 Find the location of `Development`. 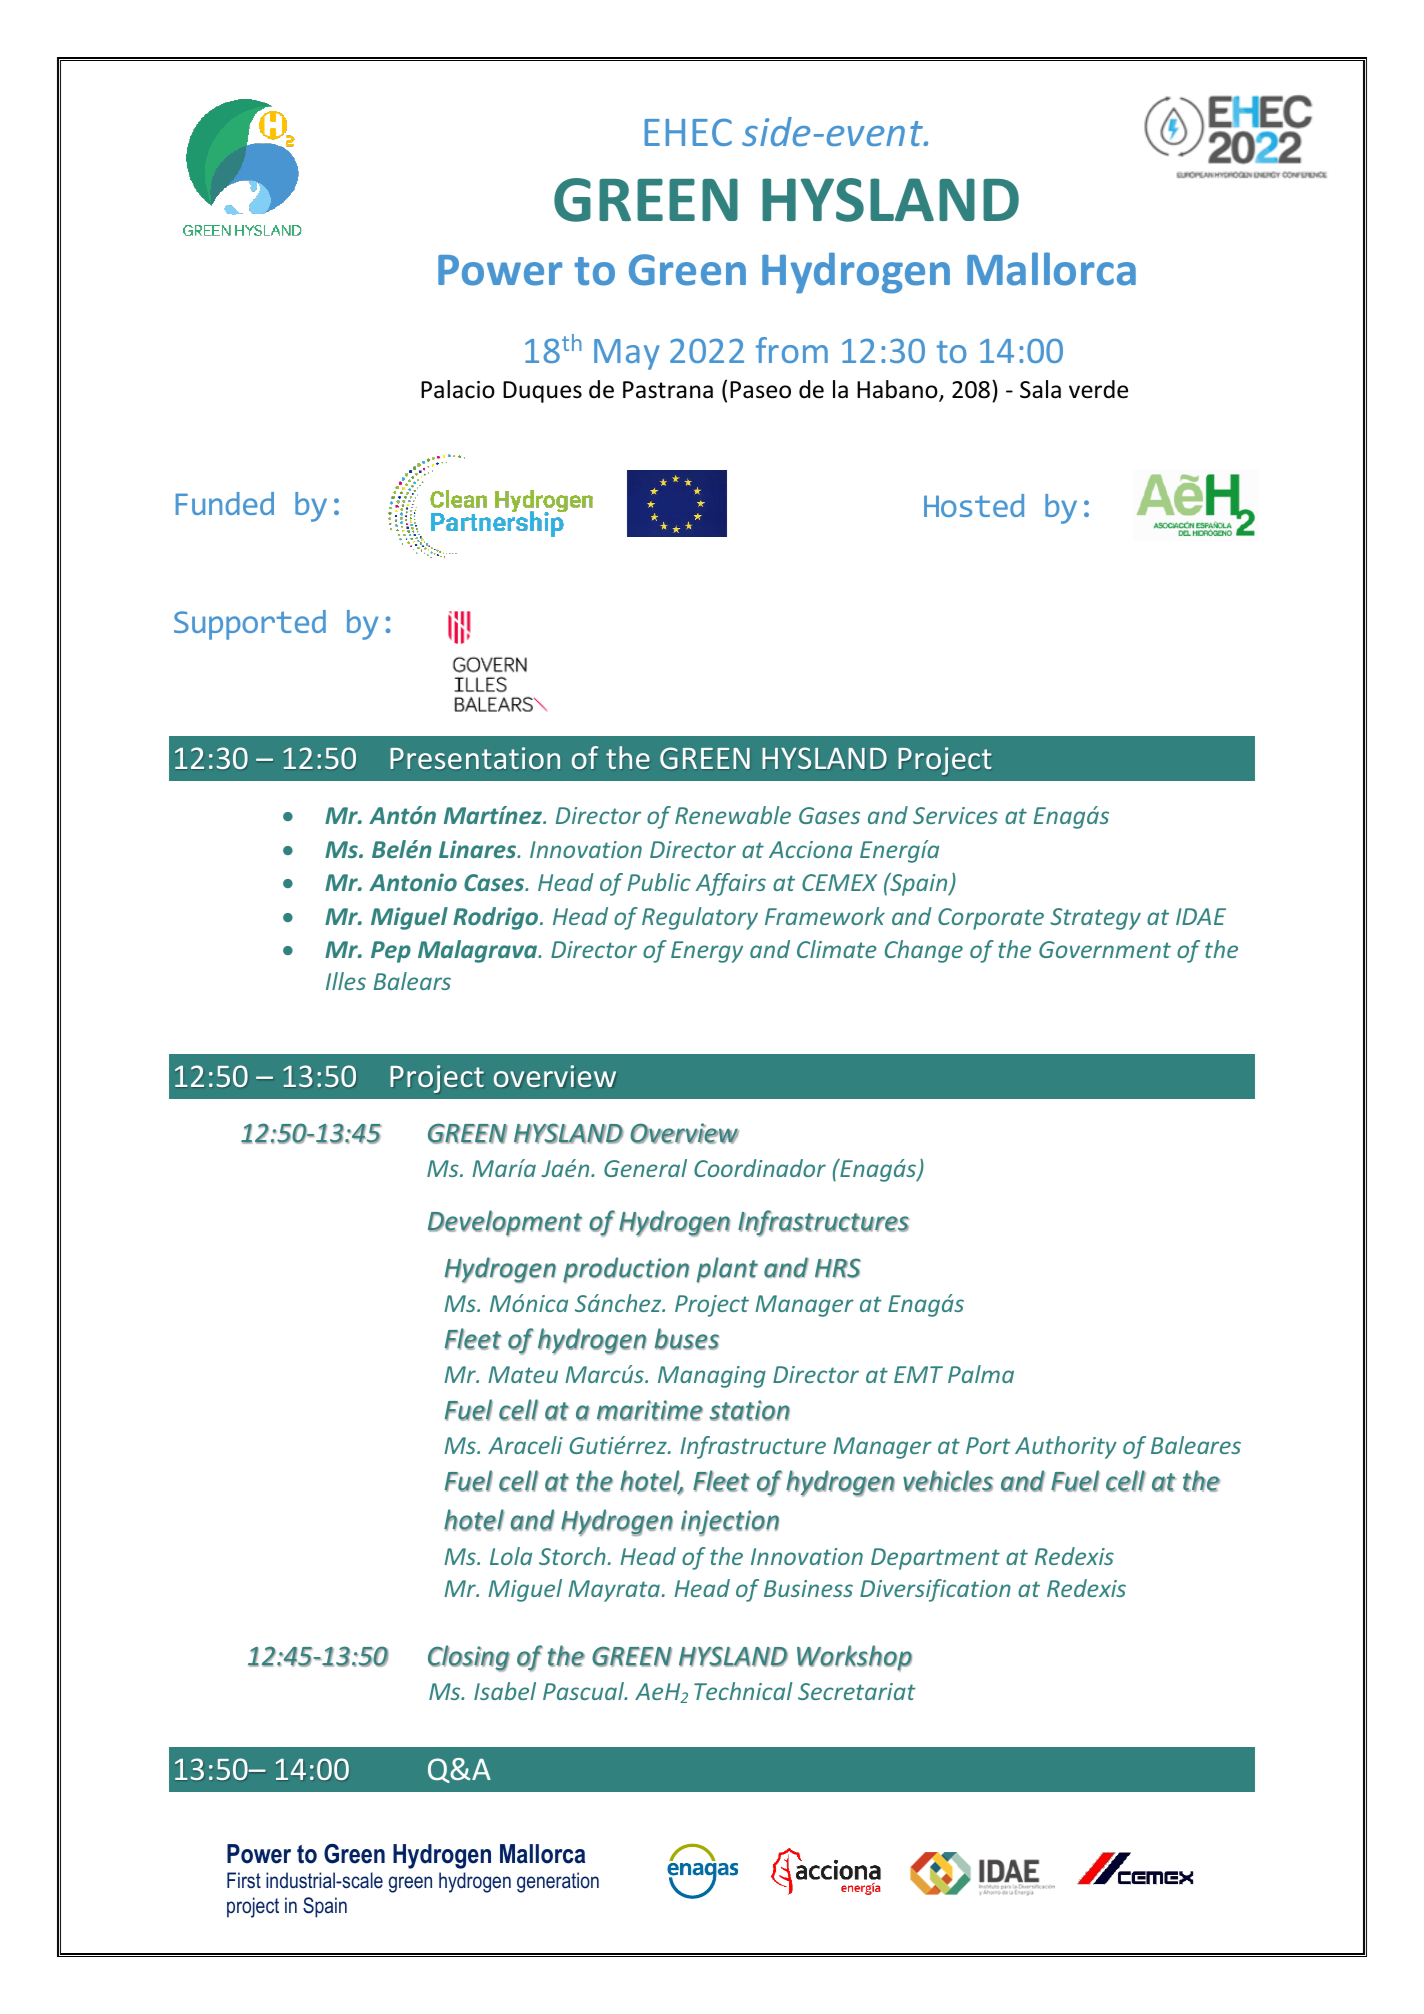

Development is located at coordinates (505, 1223).
